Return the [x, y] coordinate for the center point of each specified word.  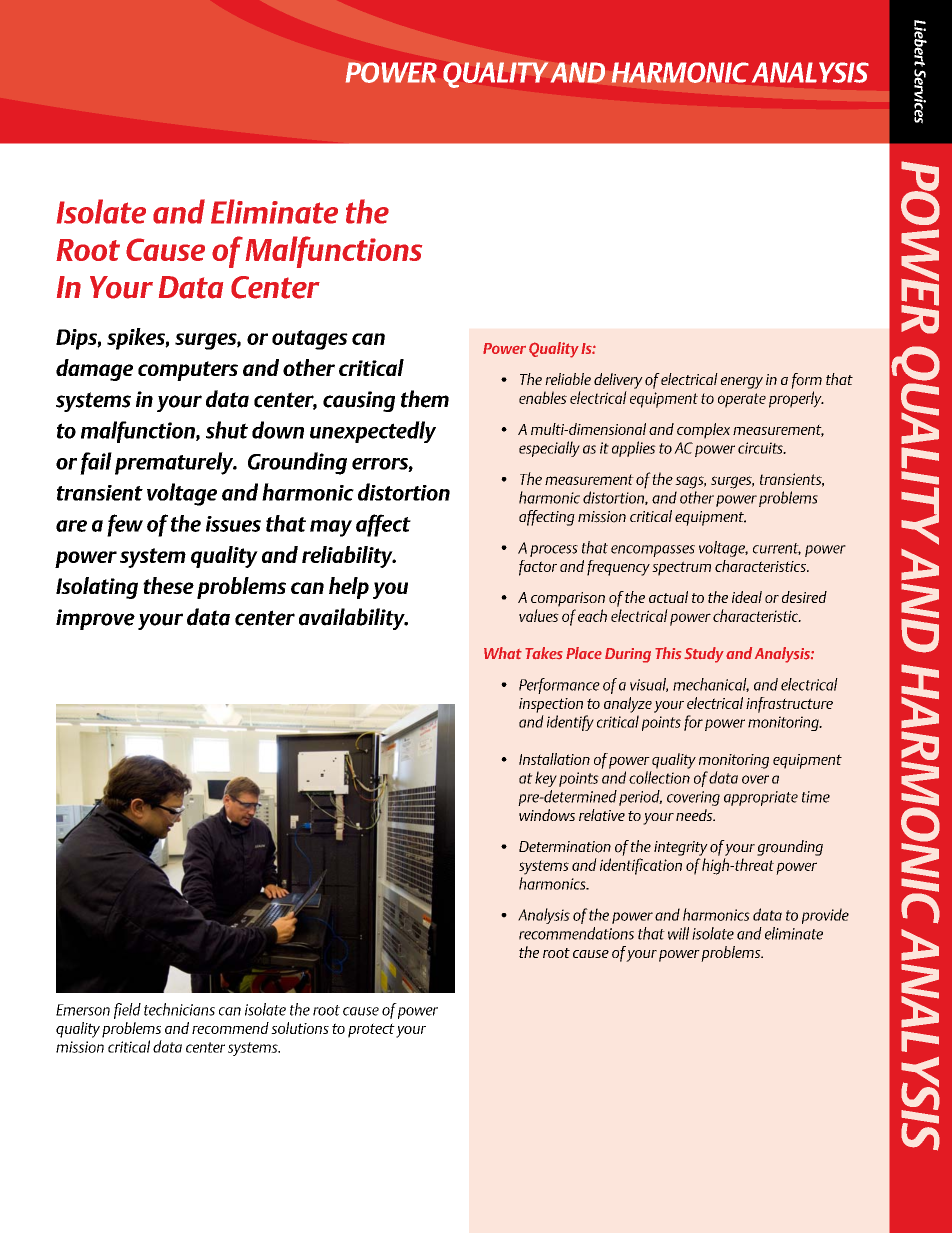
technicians [179, 1009]
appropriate [761, 798]
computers [188, 371]
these [168, 585]
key [546, 779]
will [678, 933]
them [425, 399]
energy [742, 383]
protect [371, 1030]
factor [538, 568]
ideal [747, 597]
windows [547, 815]
